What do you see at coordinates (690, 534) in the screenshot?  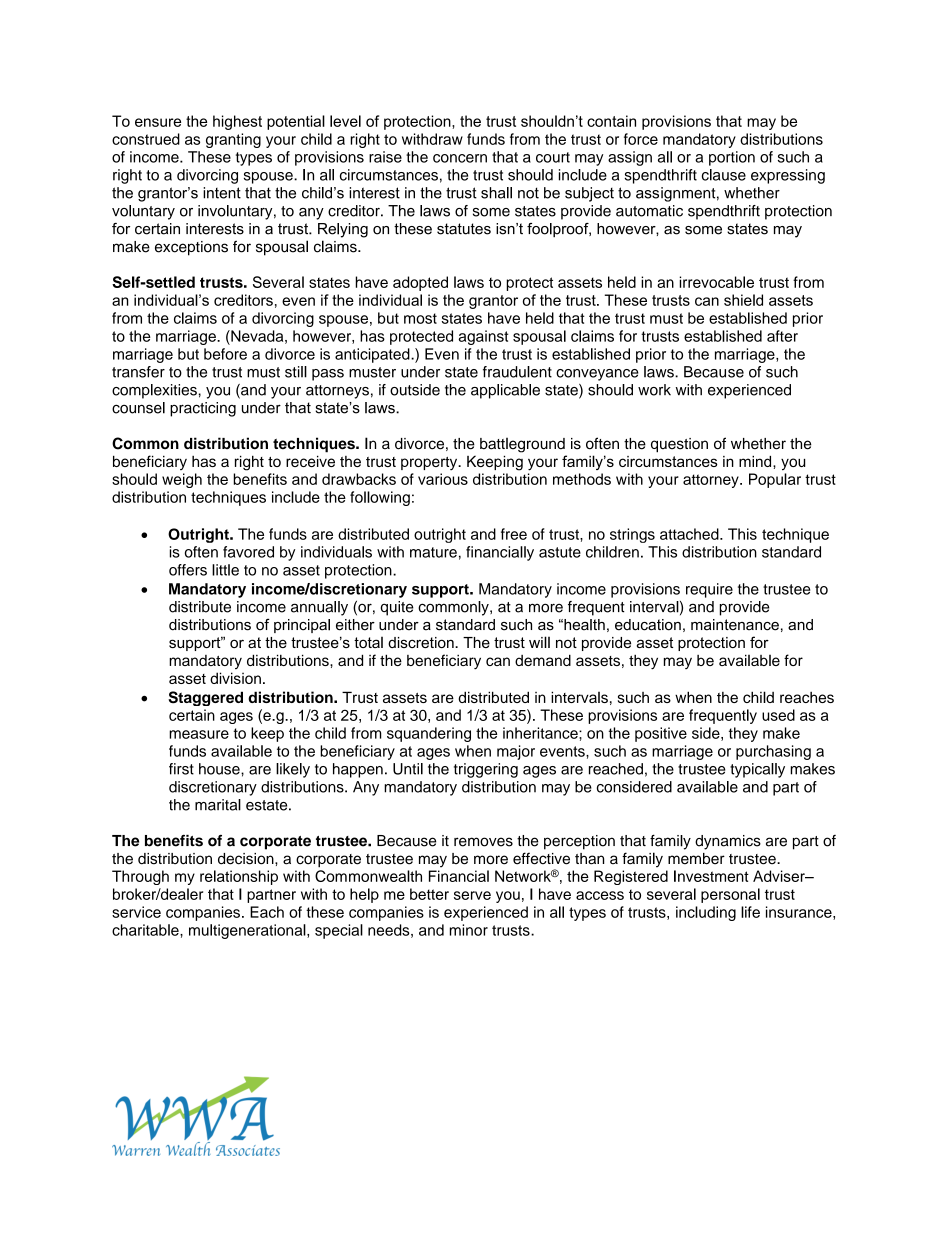 I see `attached` at bounding box center [690, 534].
